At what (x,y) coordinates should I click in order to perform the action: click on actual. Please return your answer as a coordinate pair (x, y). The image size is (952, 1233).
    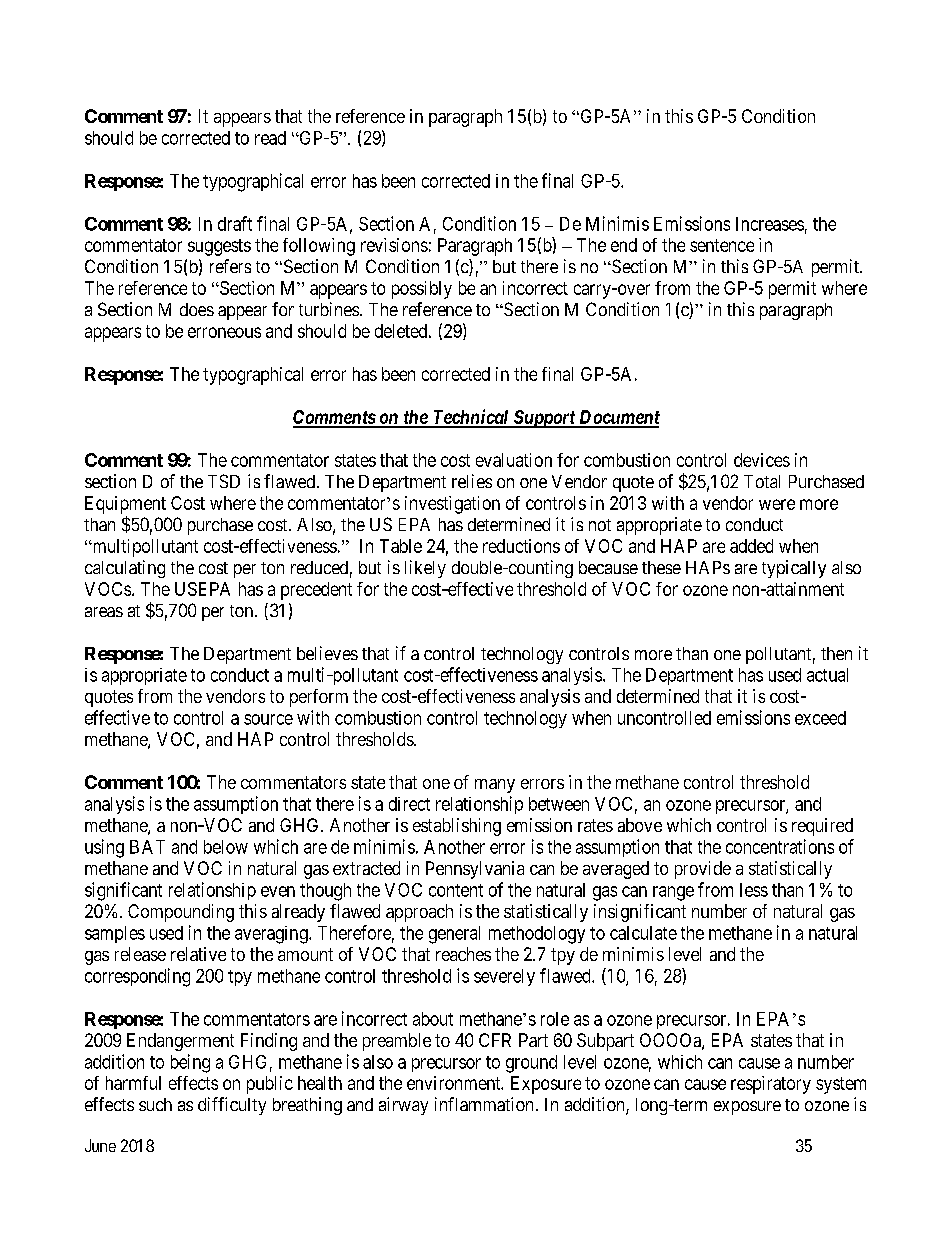
    Looking at the image, I should click on (827, 675).
